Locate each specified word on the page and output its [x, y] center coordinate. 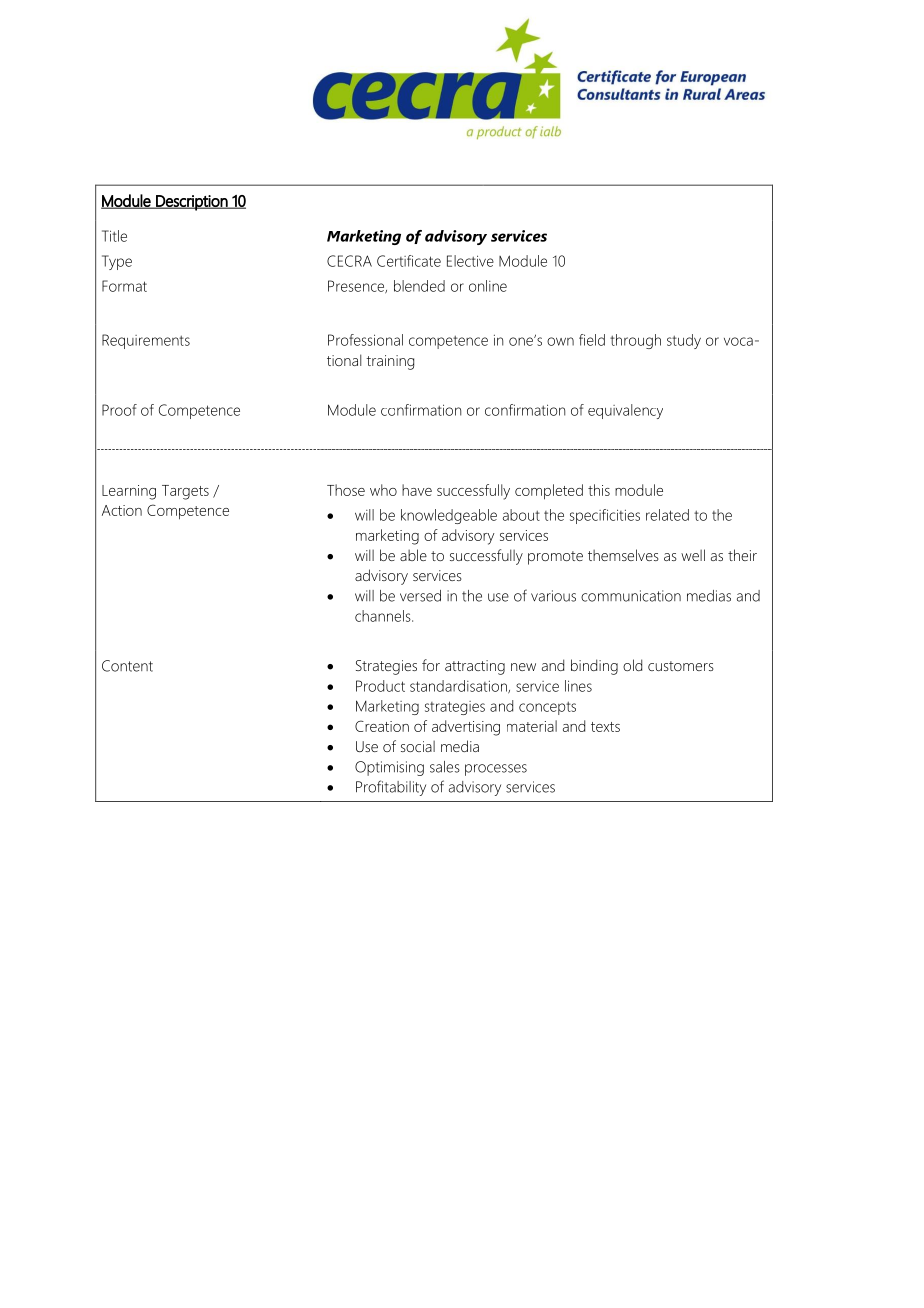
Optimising [389, 768]
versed [420, 596]
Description [192, 203]
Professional [365, 340]
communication [631, 596]
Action [122, 510]
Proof [119, 410]
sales [445, 767]
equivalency [625, 411]
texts [605, 727]
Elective [470, 261]
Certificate [409, 261]
